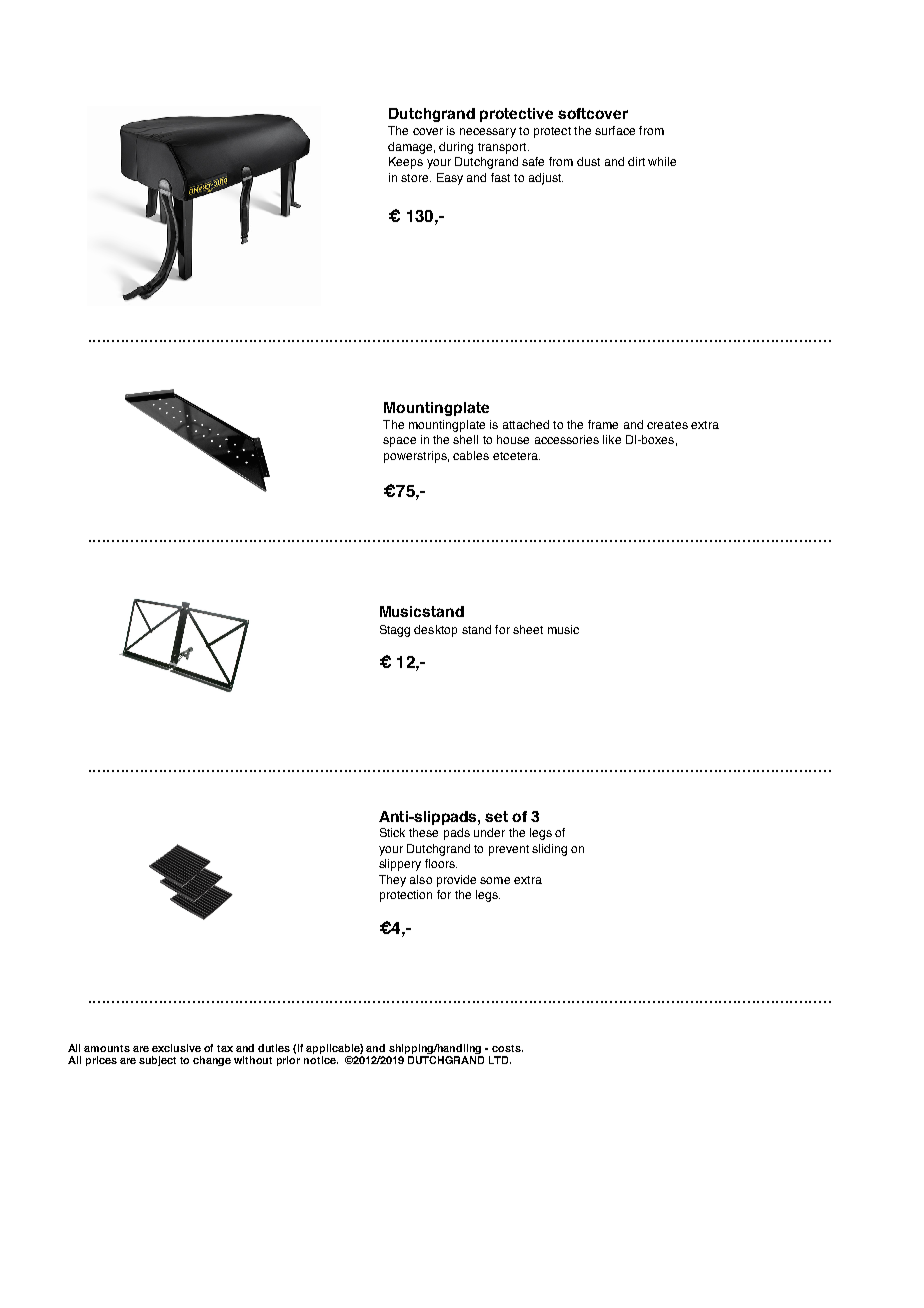 This screenshot has height=1308, width=924. Describe the element at coordinates (392, 832) in the screenshot. I see `Stick` at that location.
